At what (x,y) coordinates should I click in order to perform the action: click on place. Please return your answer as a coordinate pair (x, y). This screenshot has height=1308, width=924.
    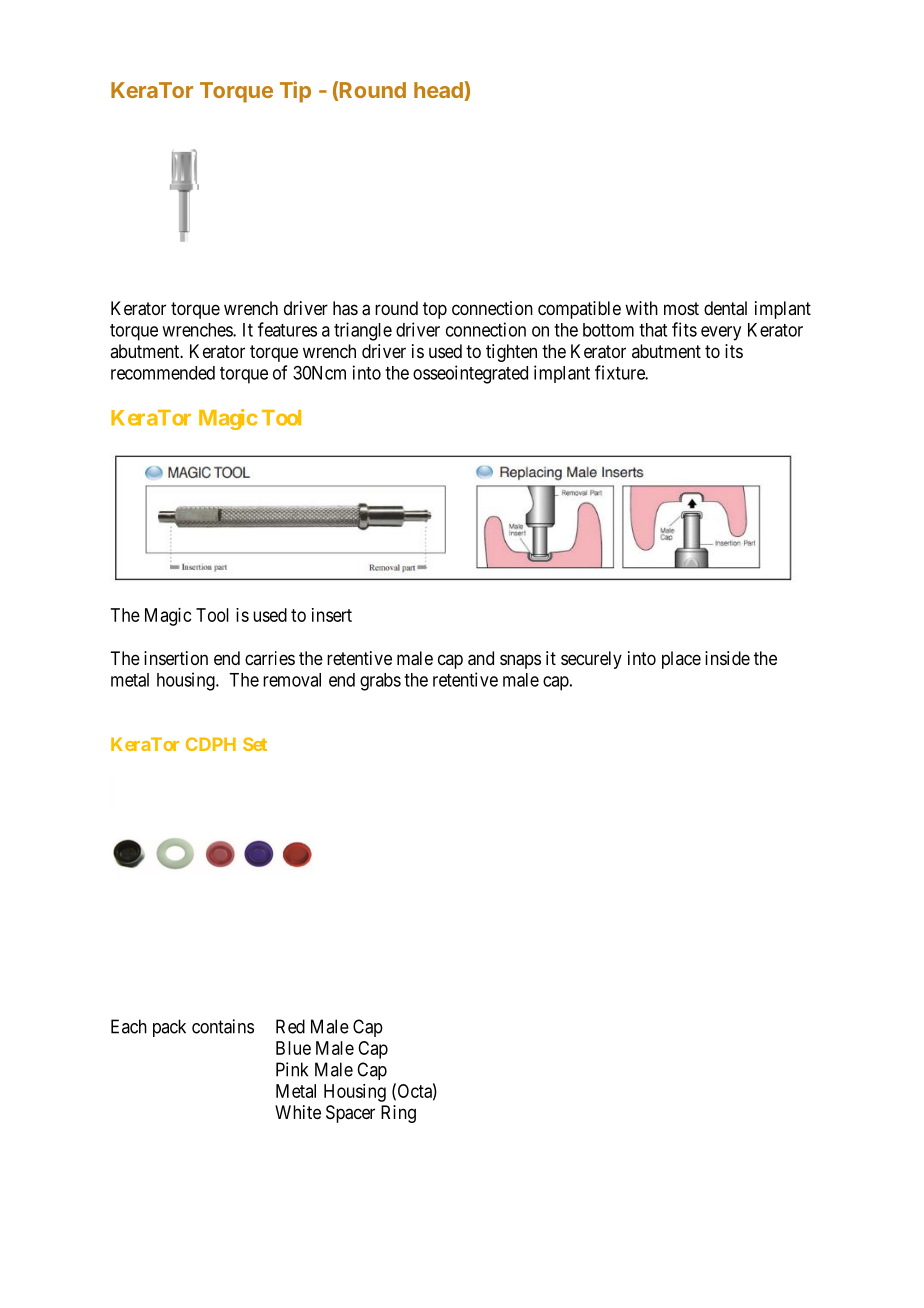
    Looking at the image, I should click on (681, 660).
